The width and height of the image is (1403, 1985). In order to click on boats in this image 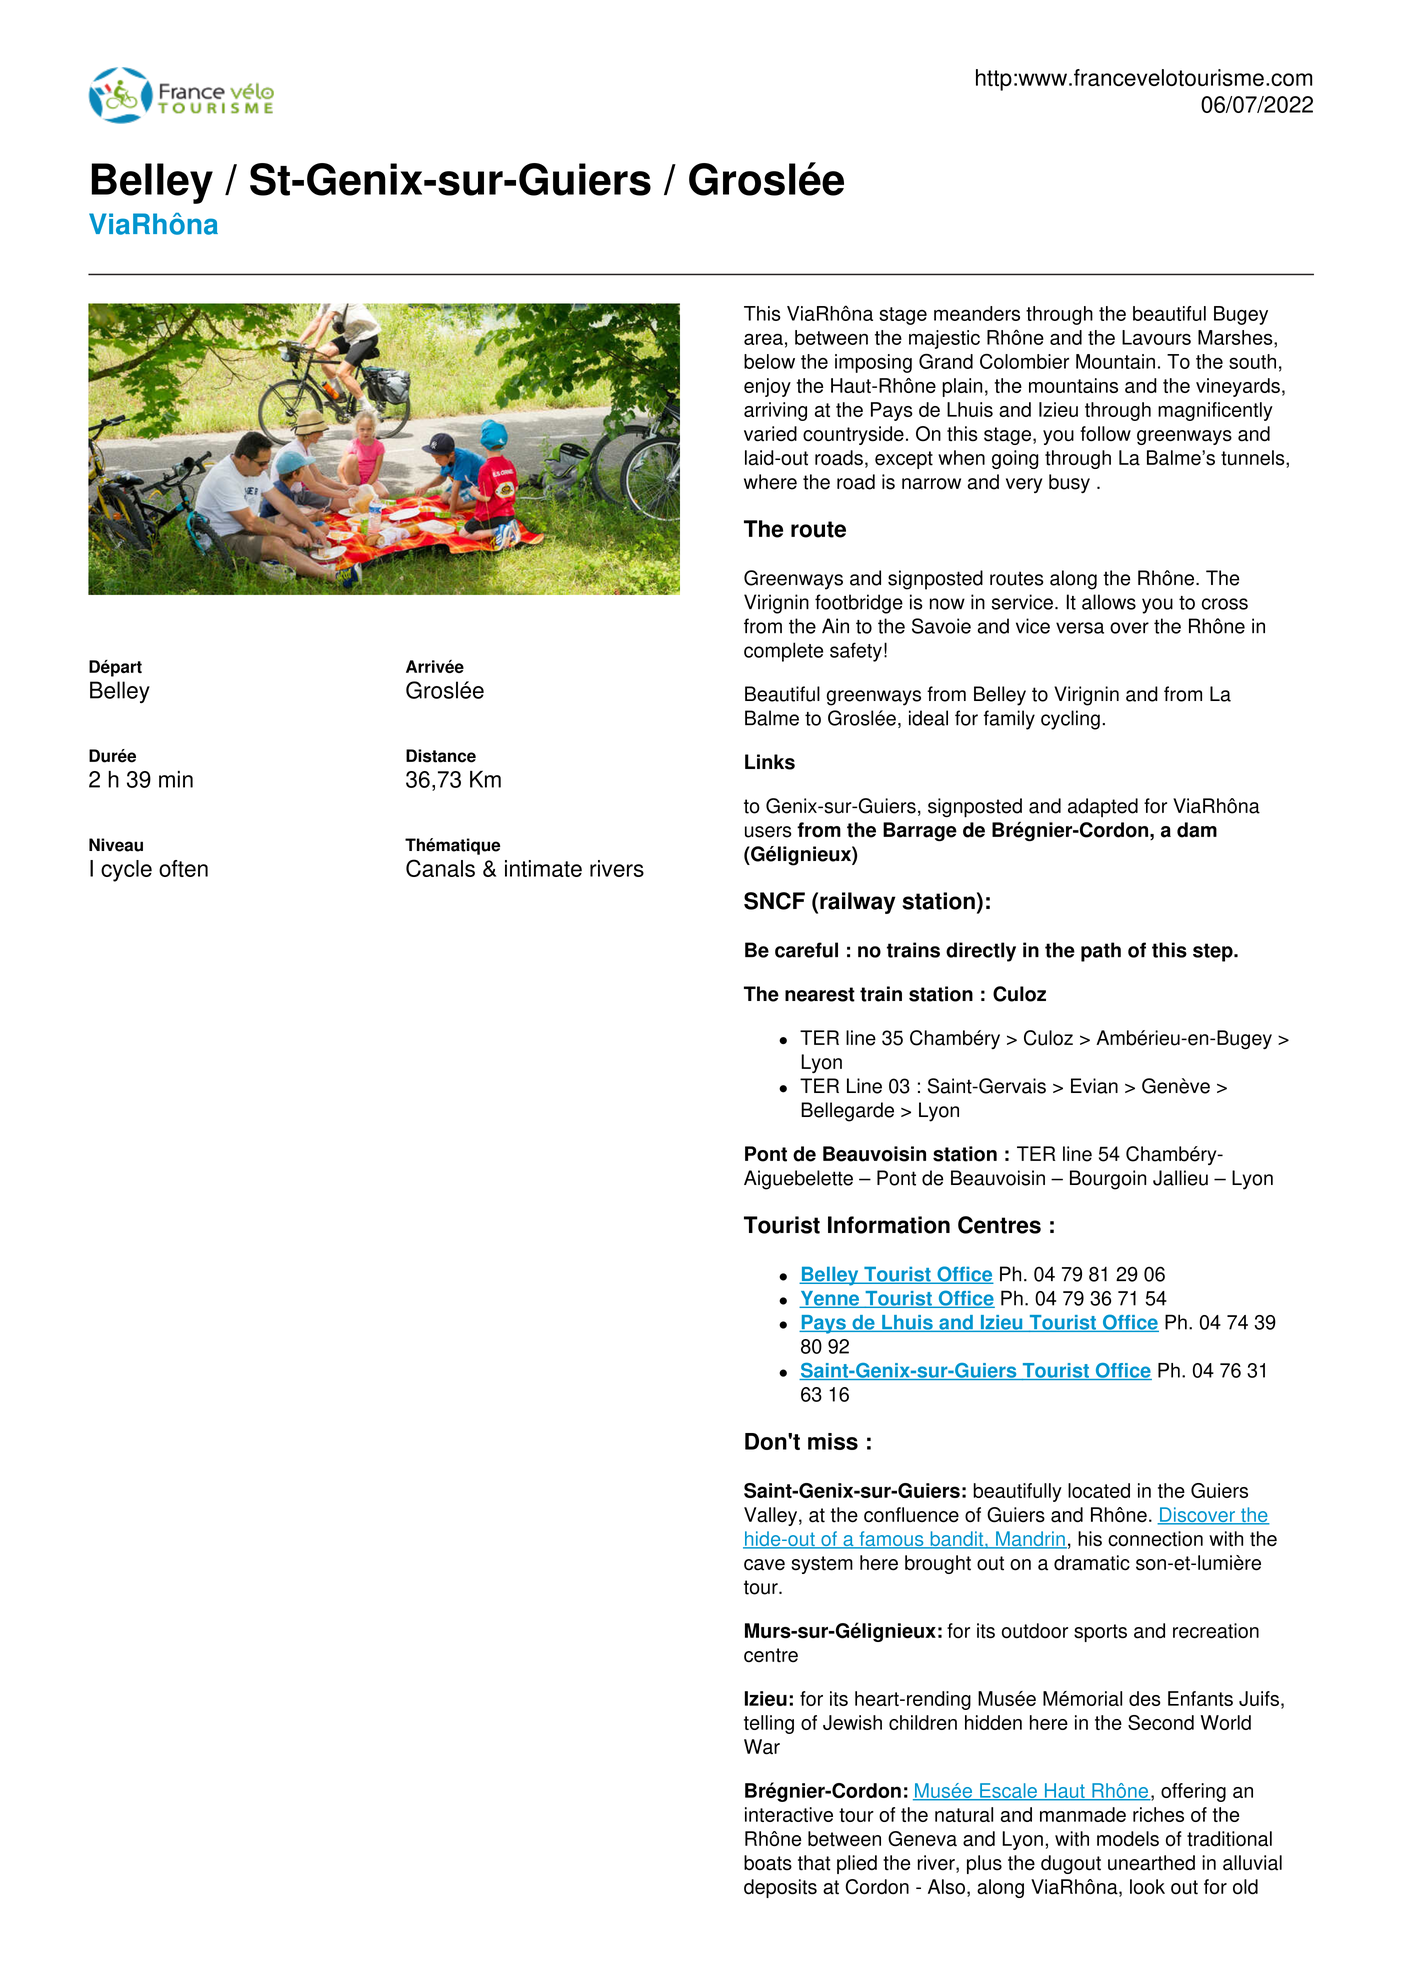, I will do `click(768, 1863)`.
